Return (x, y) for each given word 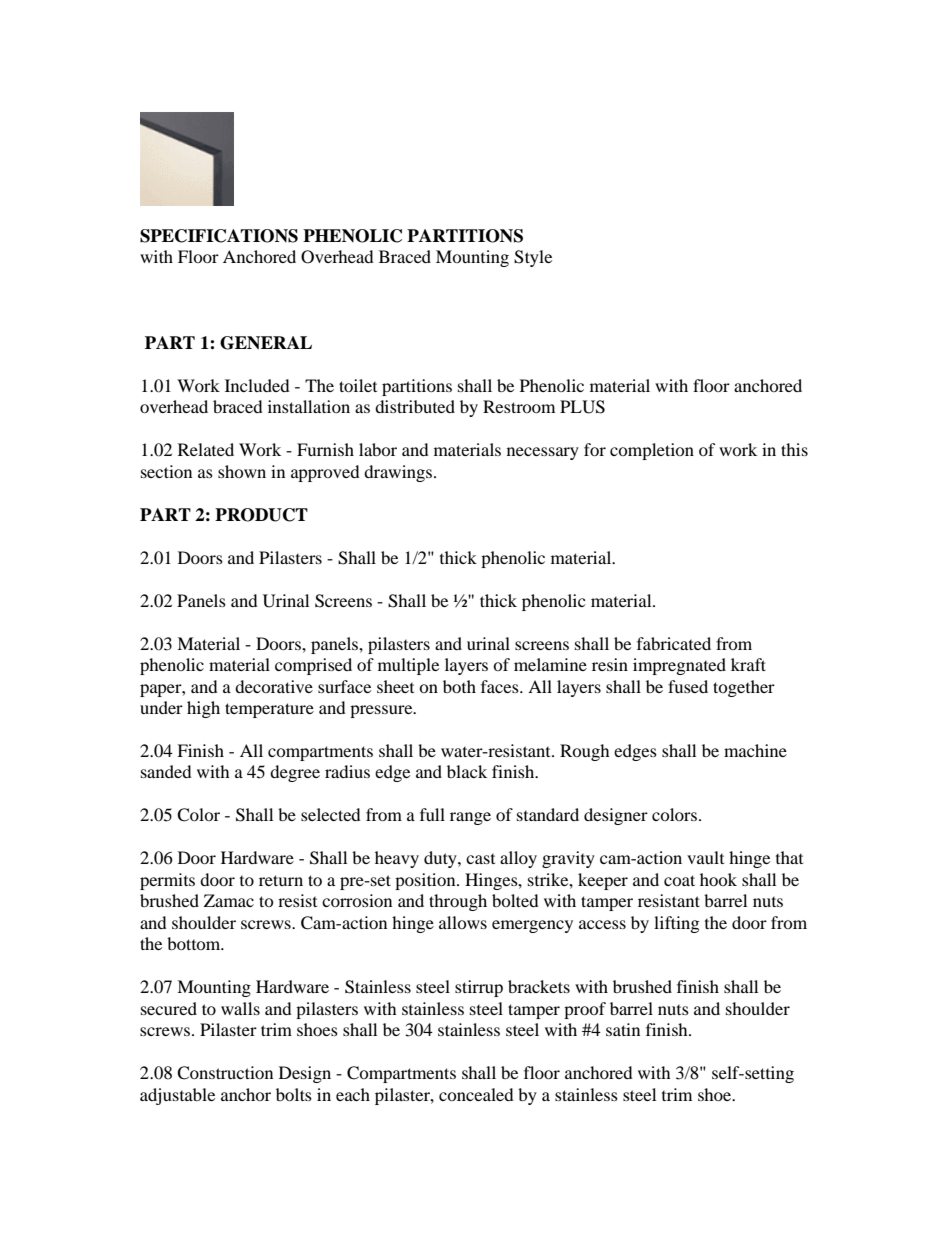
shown (242, 471)
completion (652, 451)
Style (533, 258)
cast (480, 859)
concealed (476, 1094)
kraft (748, 664)
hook (718, 879)
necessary (543, 453)
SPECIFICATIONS (219, 236)
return (281, 880)
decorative (274, 686)
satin (623, 1029)
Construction (225, 1073)
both (459, 686)
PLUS (582, 407)
